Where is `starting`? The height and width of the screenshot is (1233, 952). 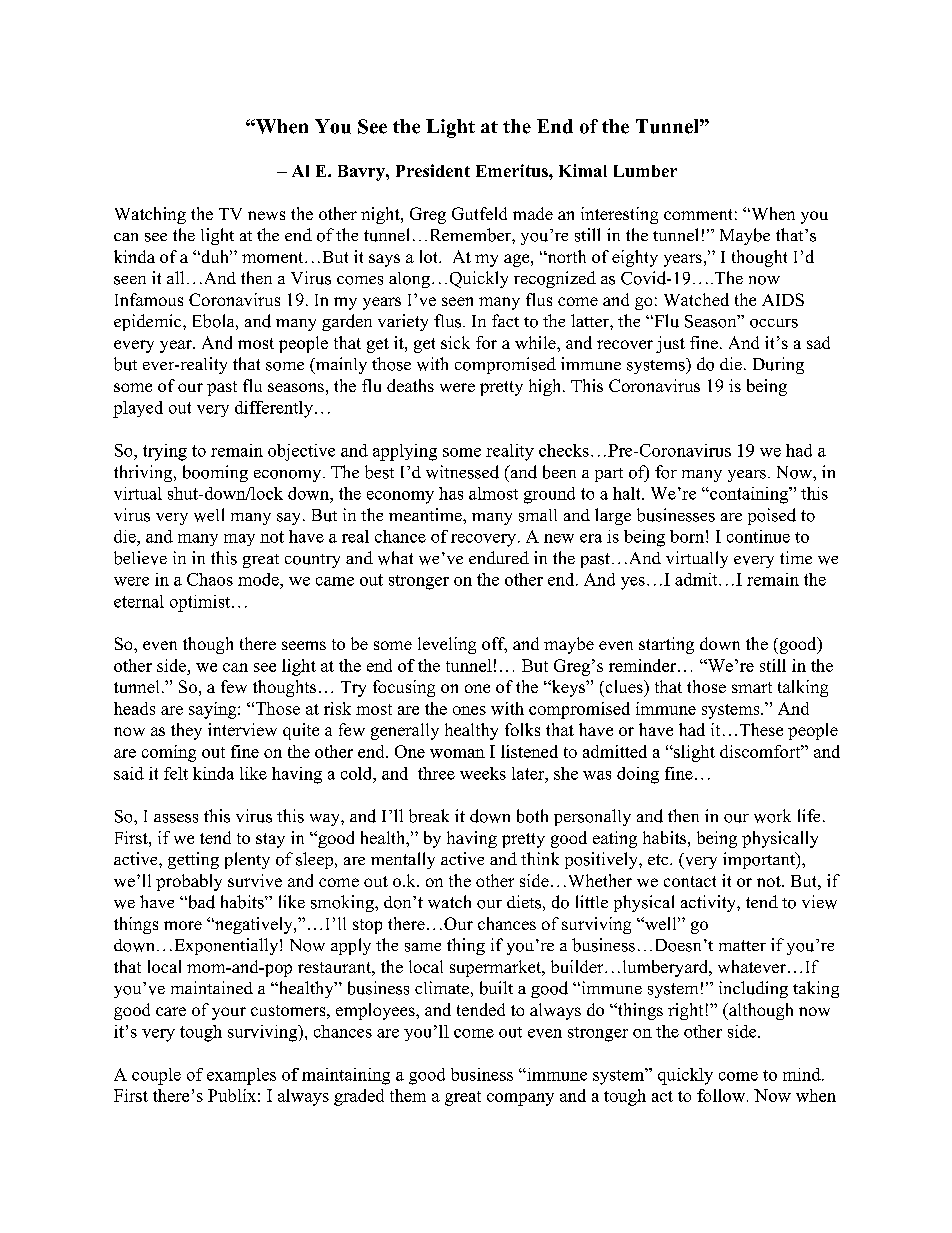 starting is located at coordinates (666, 645).
